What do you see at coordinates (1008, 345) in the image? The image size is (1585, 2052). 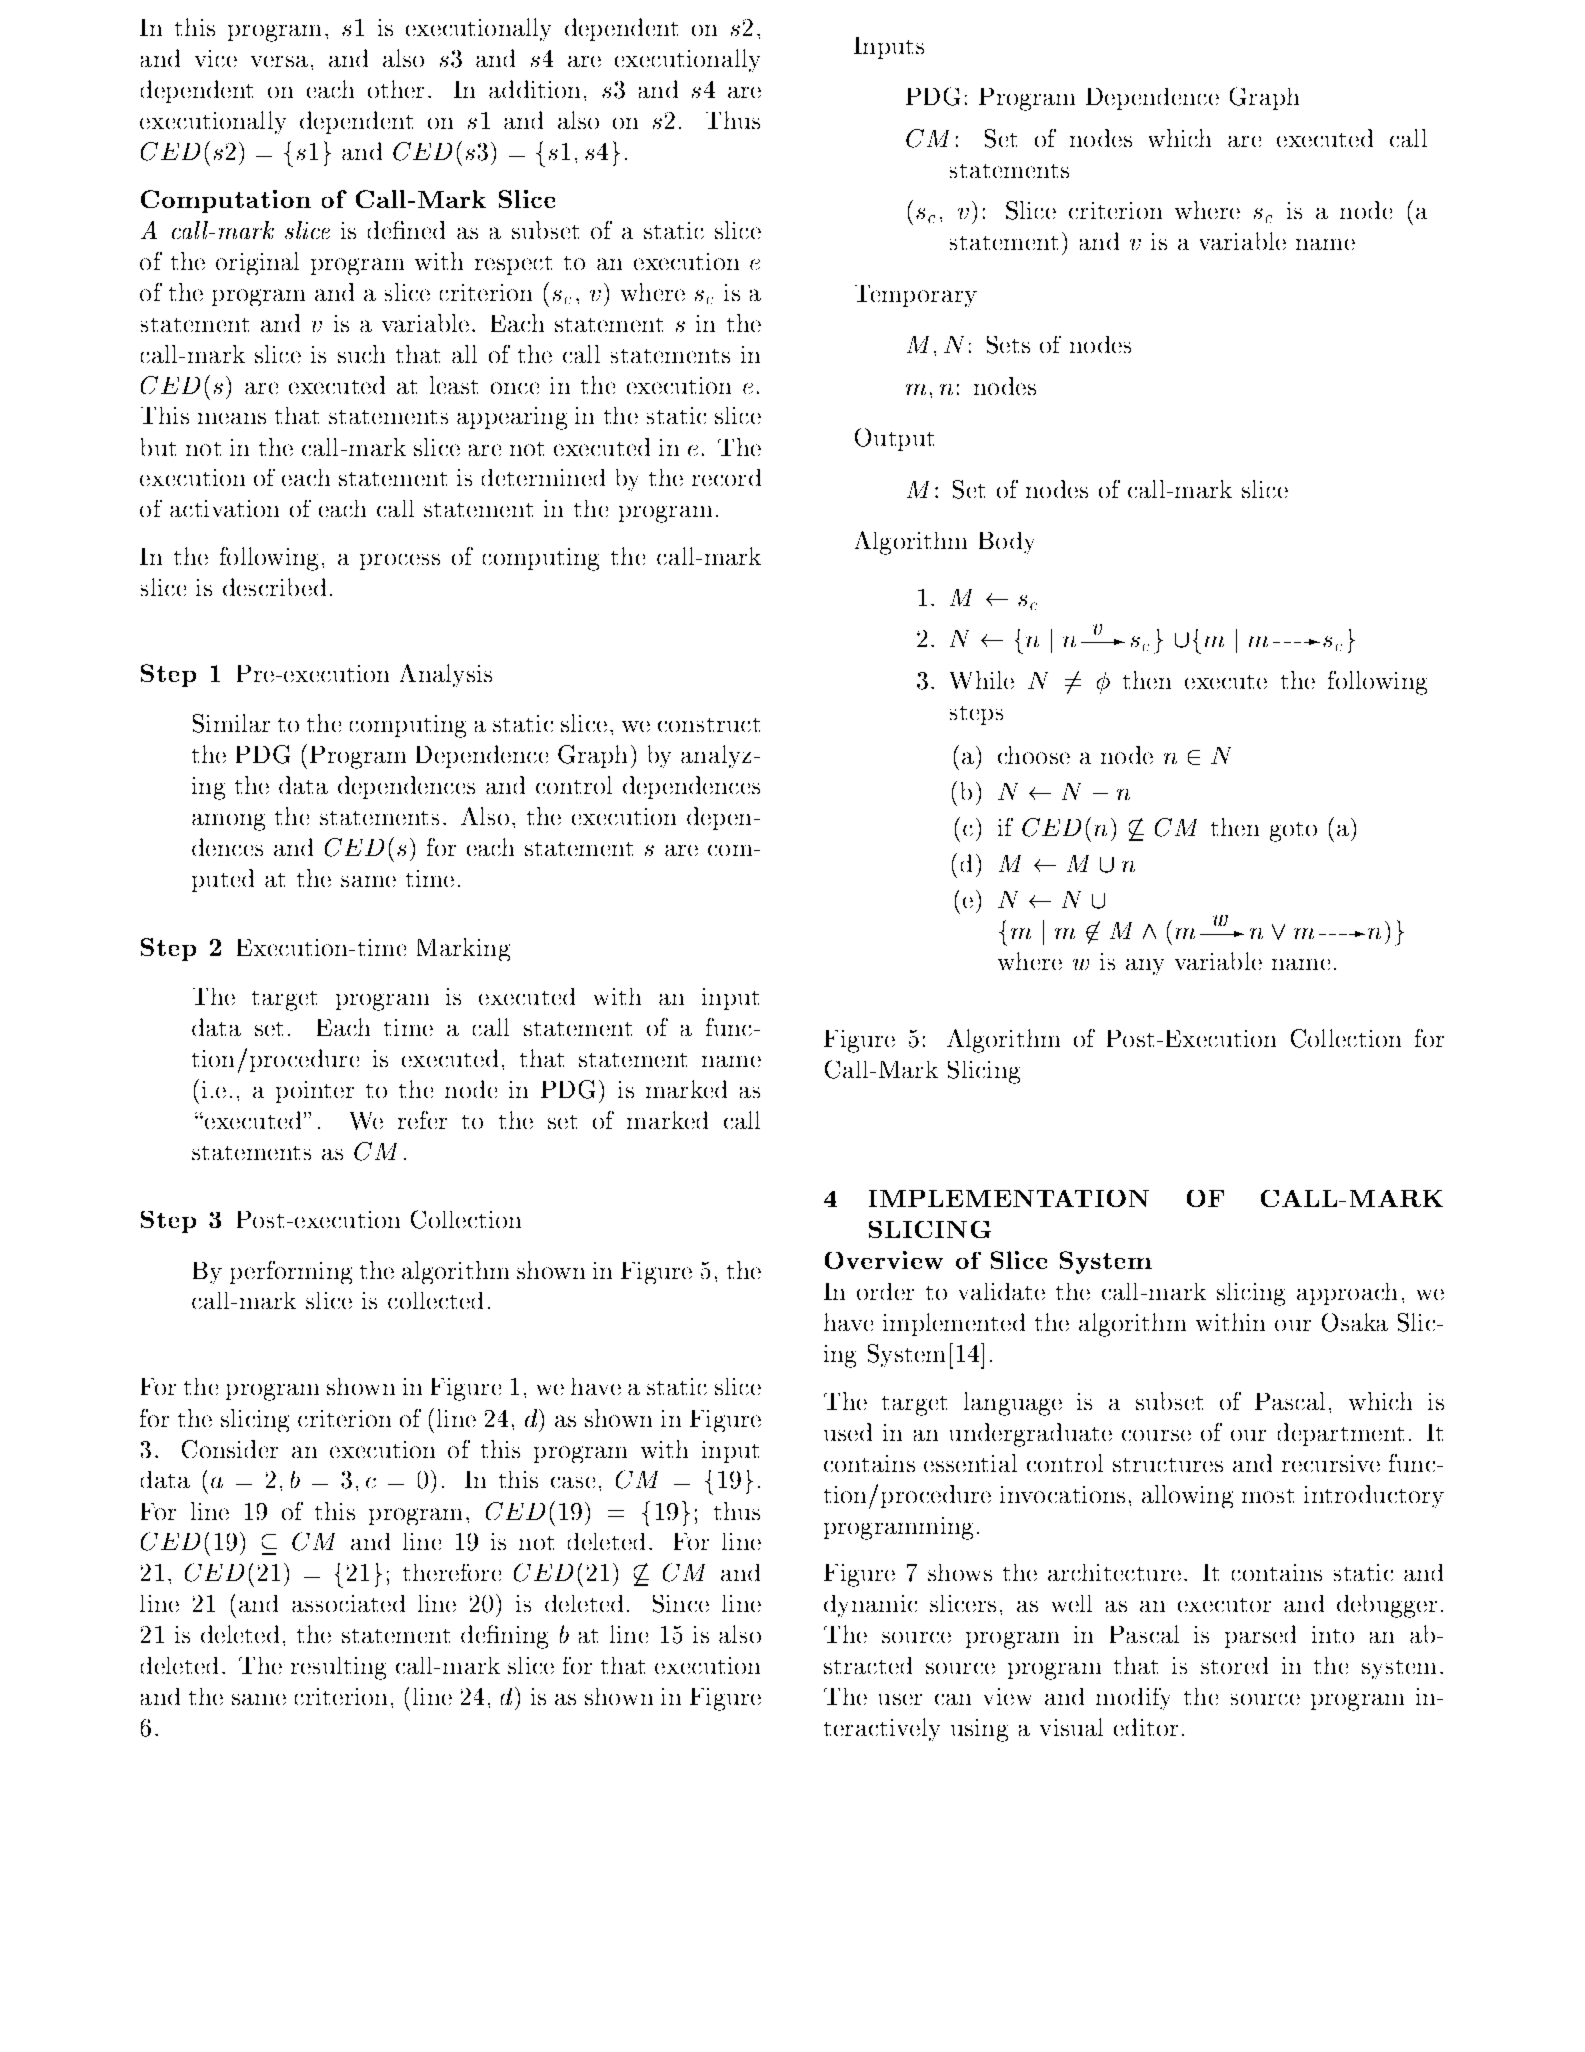 I see `Sets` at bounding box center [1008, 345].
